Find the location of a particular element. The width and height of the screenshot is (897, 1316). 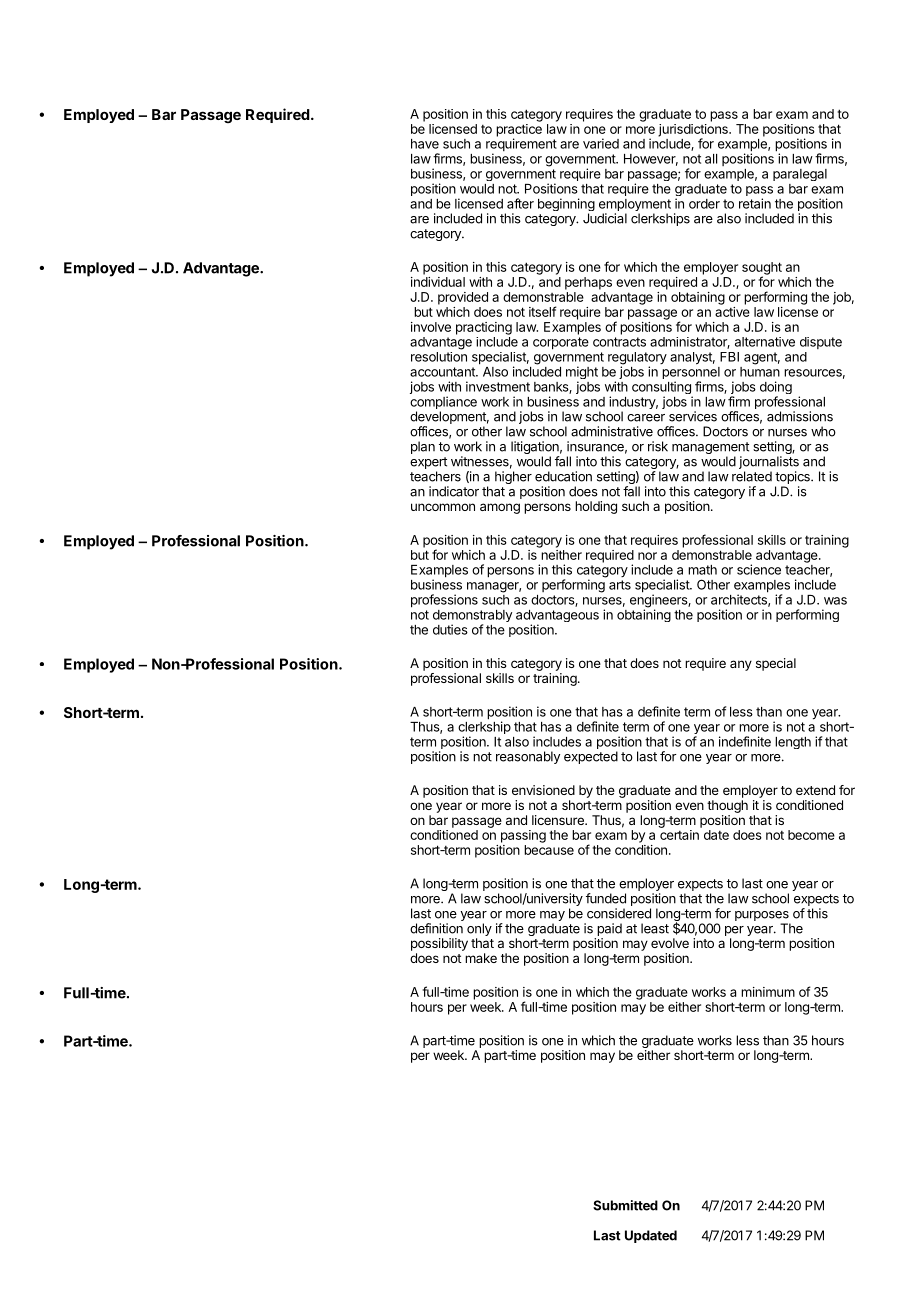

duties is located at coordinates (450, 629).
